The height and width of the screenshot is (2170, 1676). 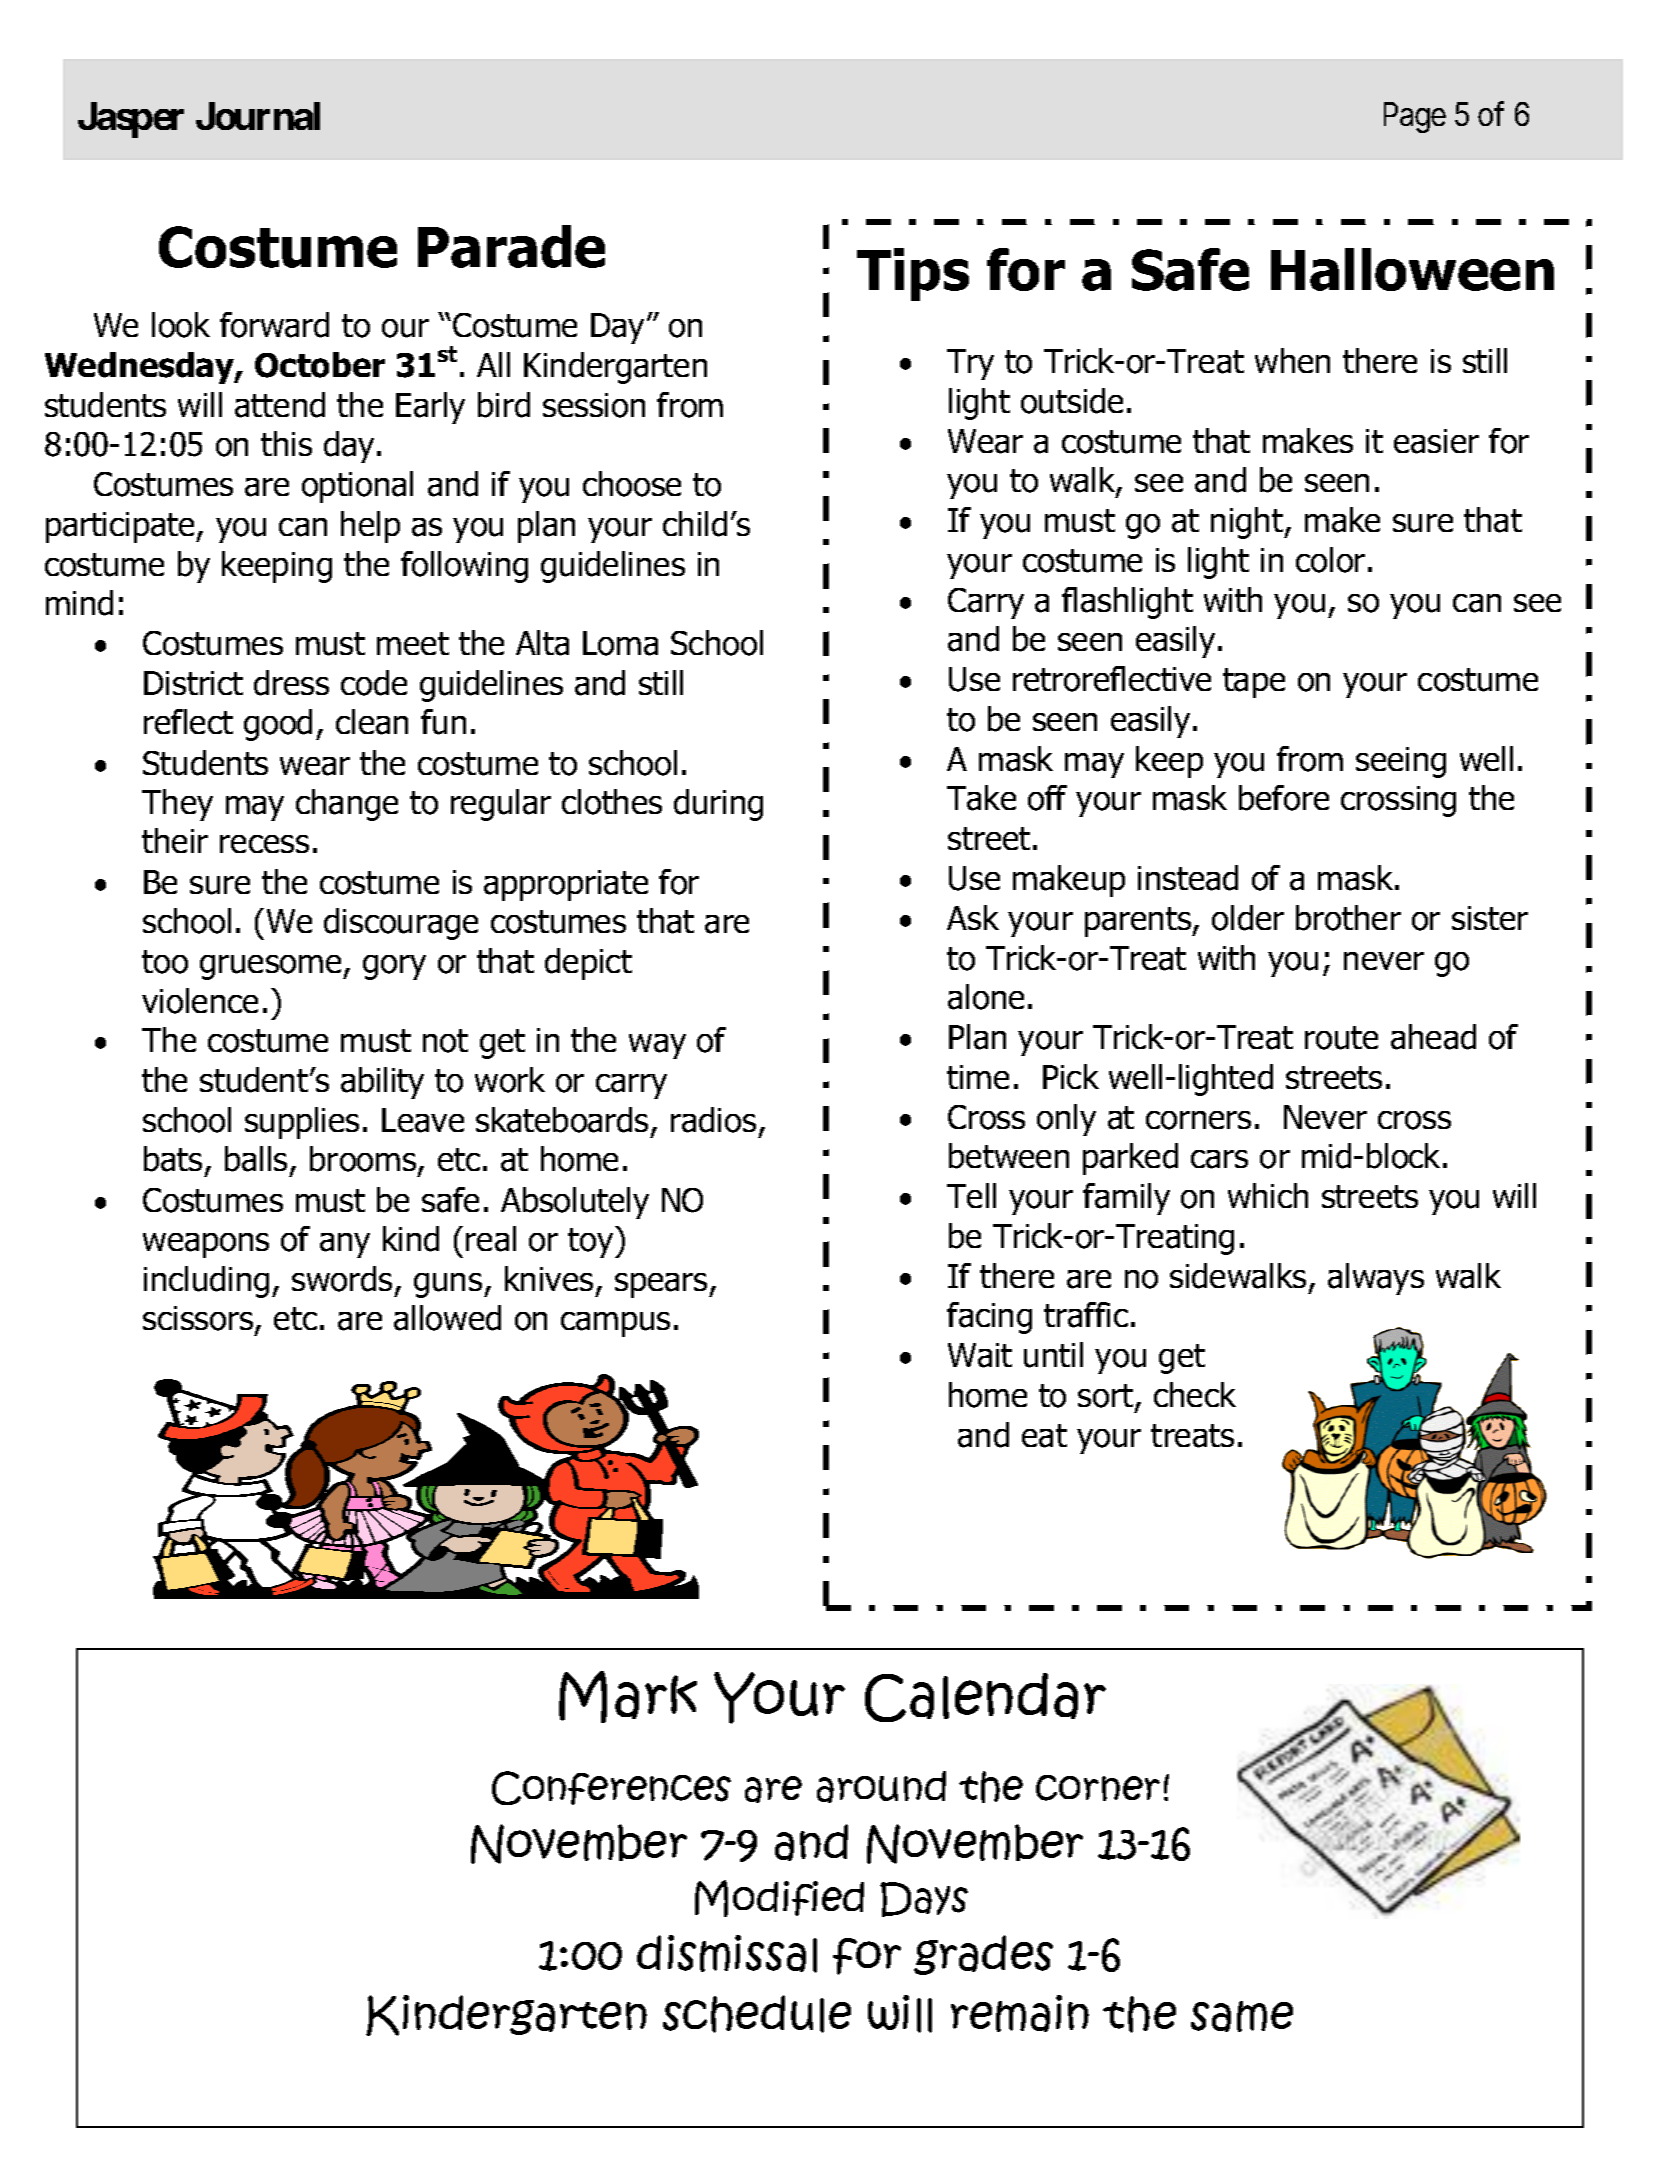 What do you see at coordinates (302, 1123) in the screenshot?
I see `supplies` at bounding box center [302, 1123].
